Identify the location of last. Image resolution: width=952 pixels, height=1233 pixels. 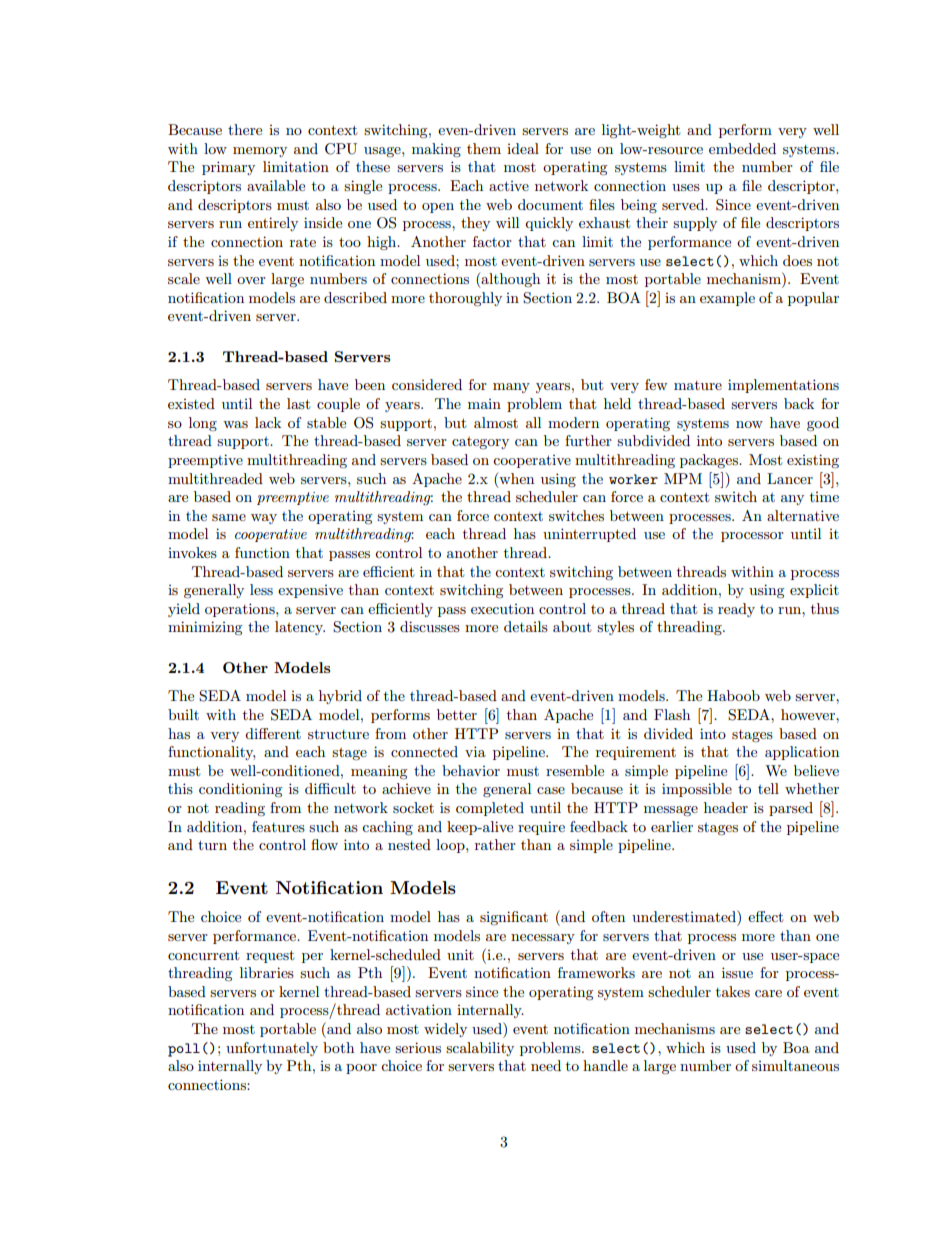
(298, 403).
